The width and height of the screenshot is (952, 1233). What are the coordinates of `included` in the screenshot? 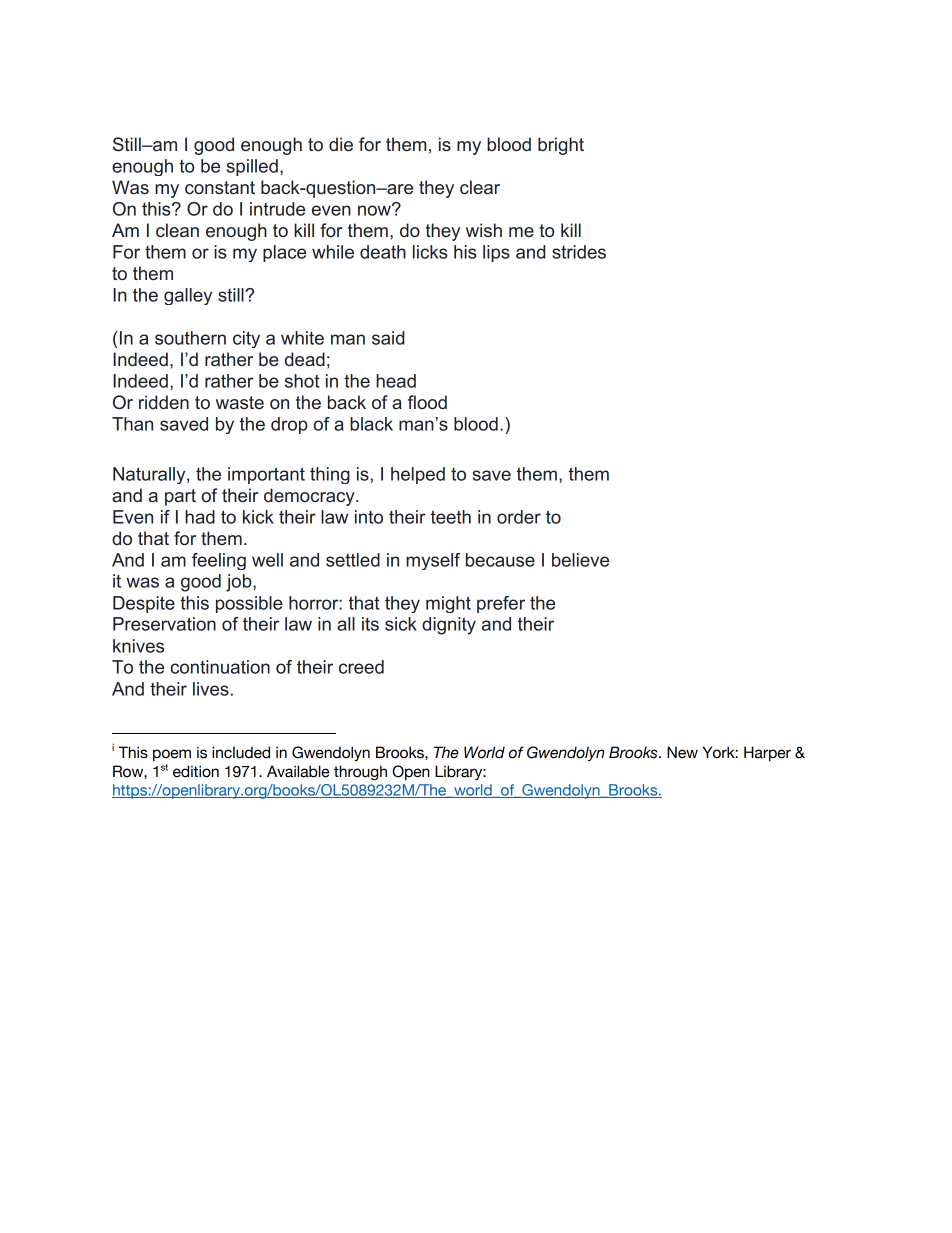 It's located at (241, 752).
